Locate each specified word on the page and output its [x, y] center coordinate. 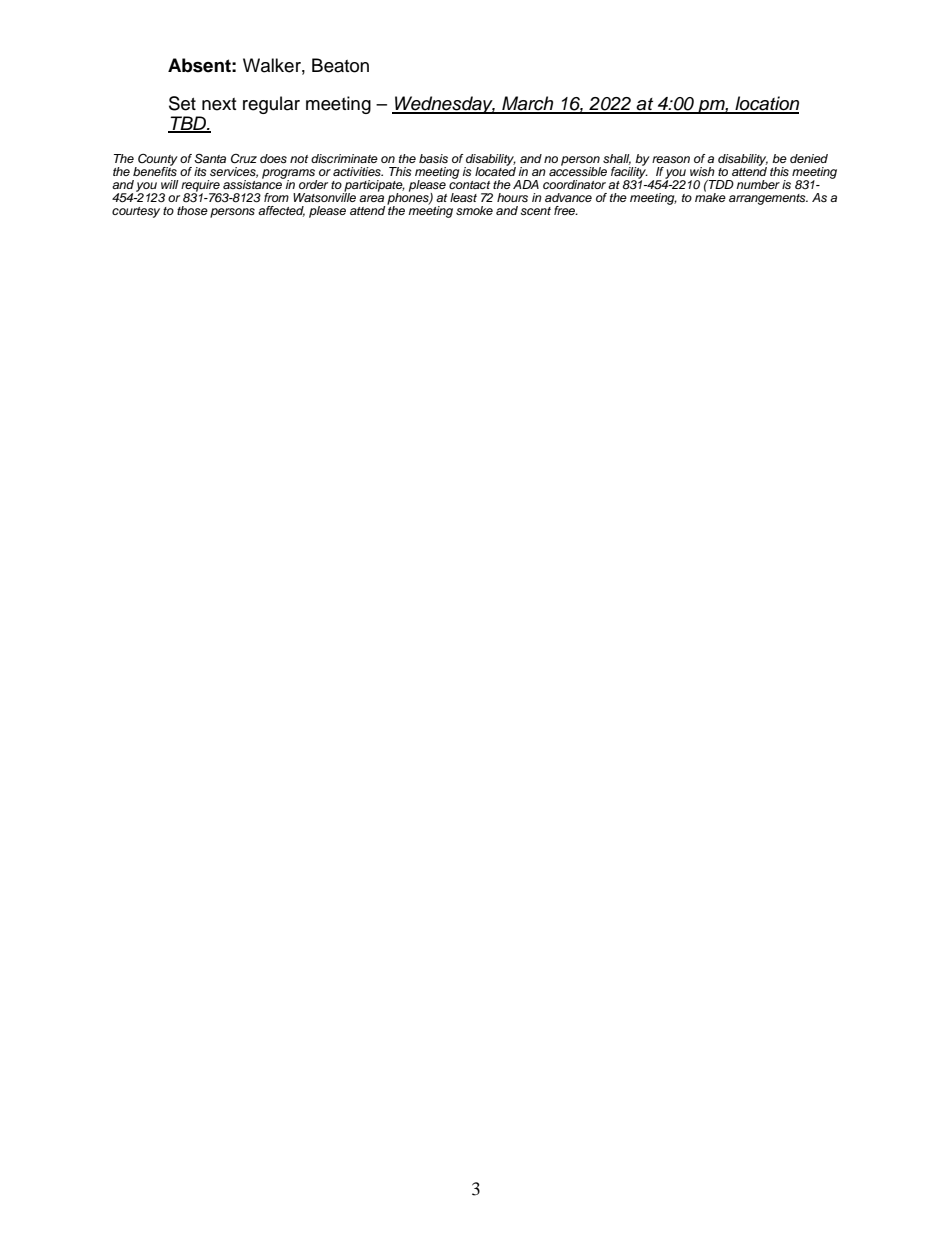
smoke [474, 210]
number [758, 184]
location [766, 104]
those [192, 210]
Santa [210, 158]
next [219, 104]
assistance [253, 183]
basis [433, 158]
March [528, 104]
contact [469, 183]
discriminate [344, 158]
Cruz [244, 159]
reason [671, 159]
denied [809, 158]
